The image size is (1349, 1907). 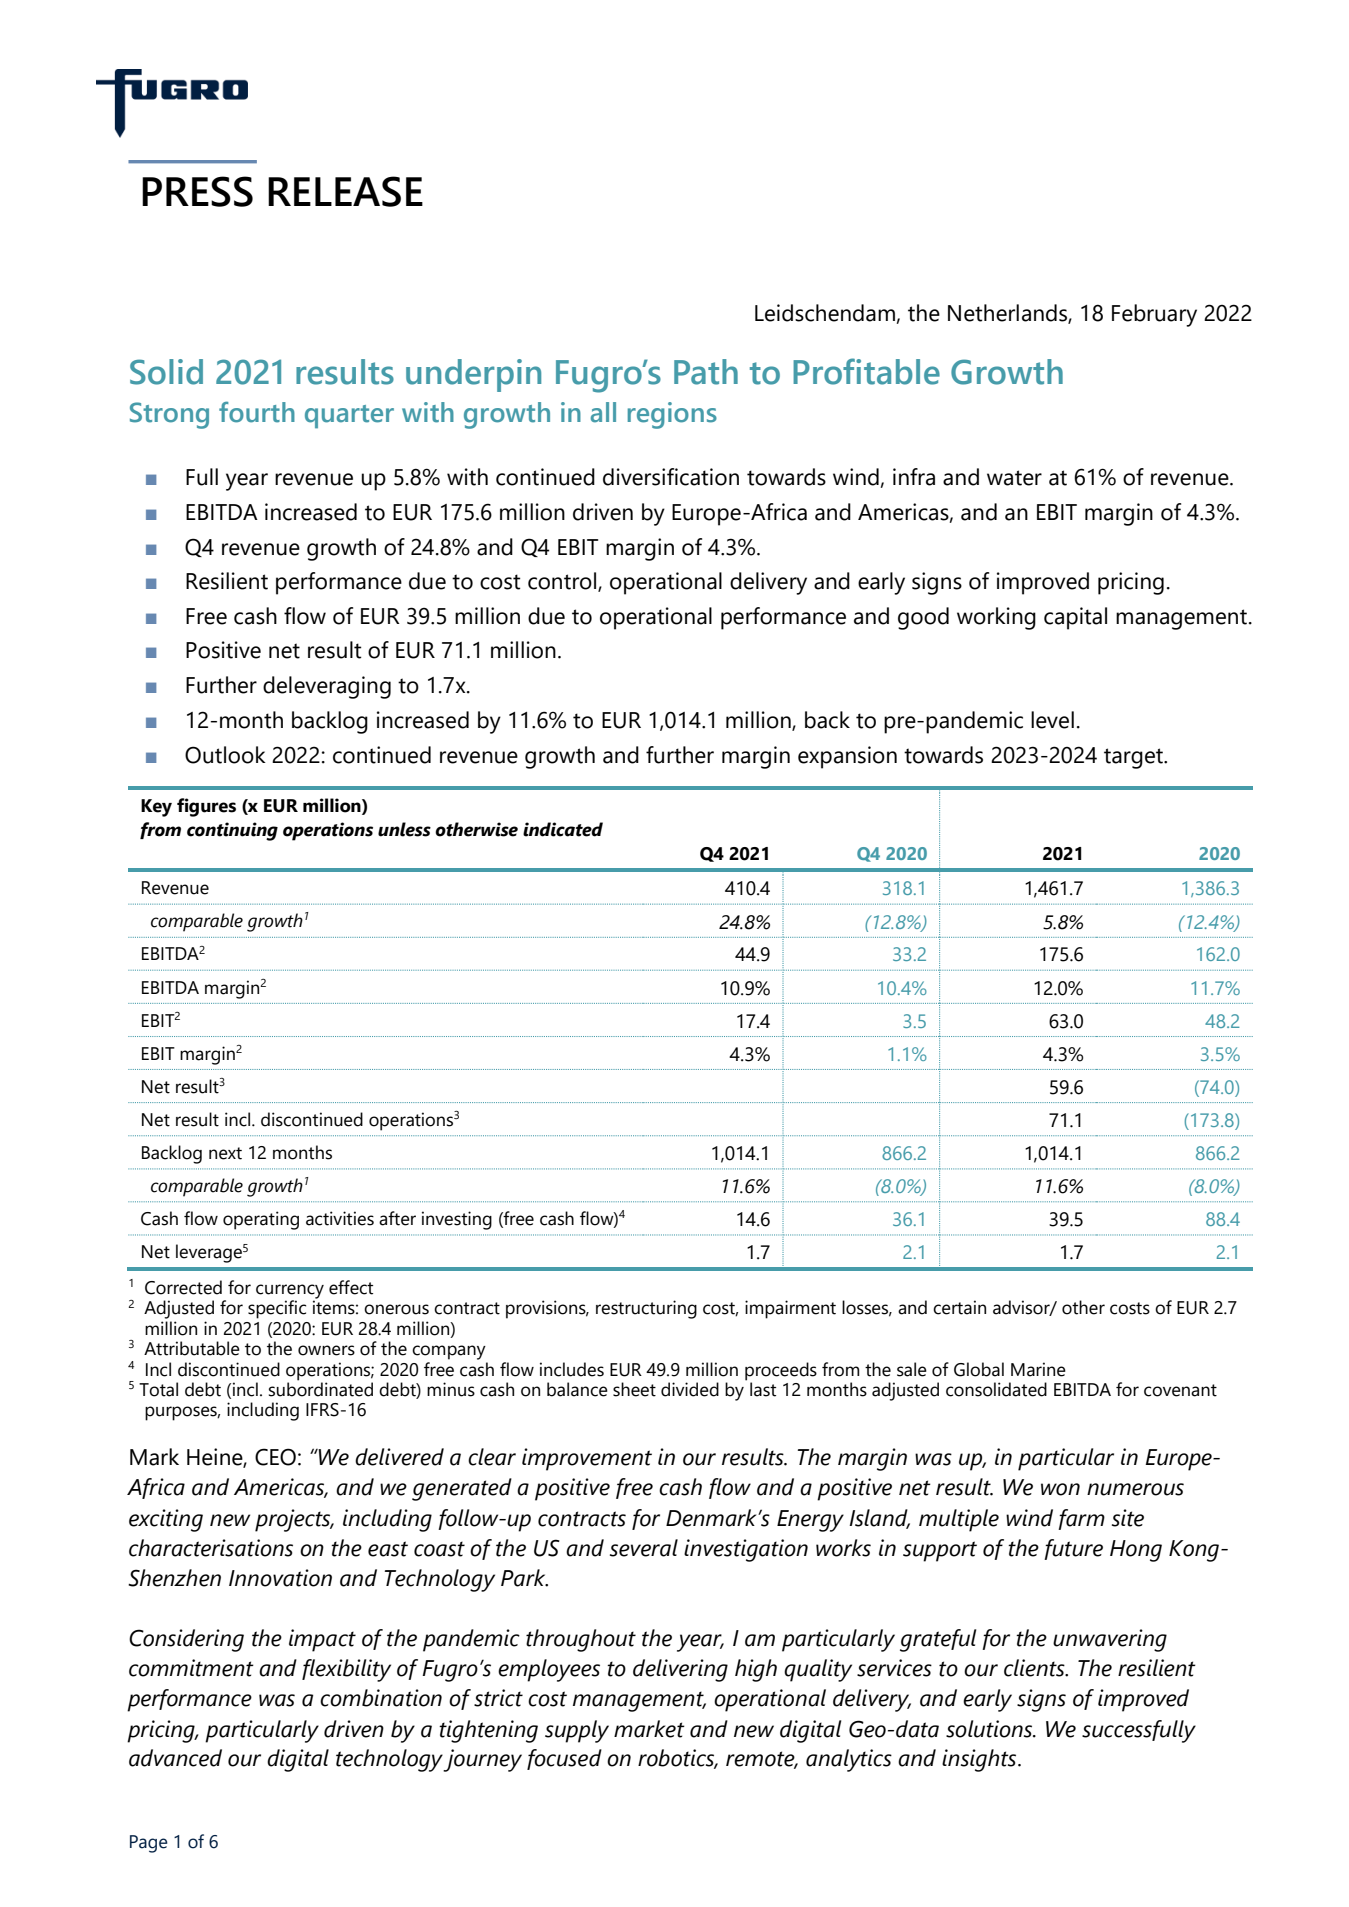 I want to click on insights, so click(x=980, y=1760).
